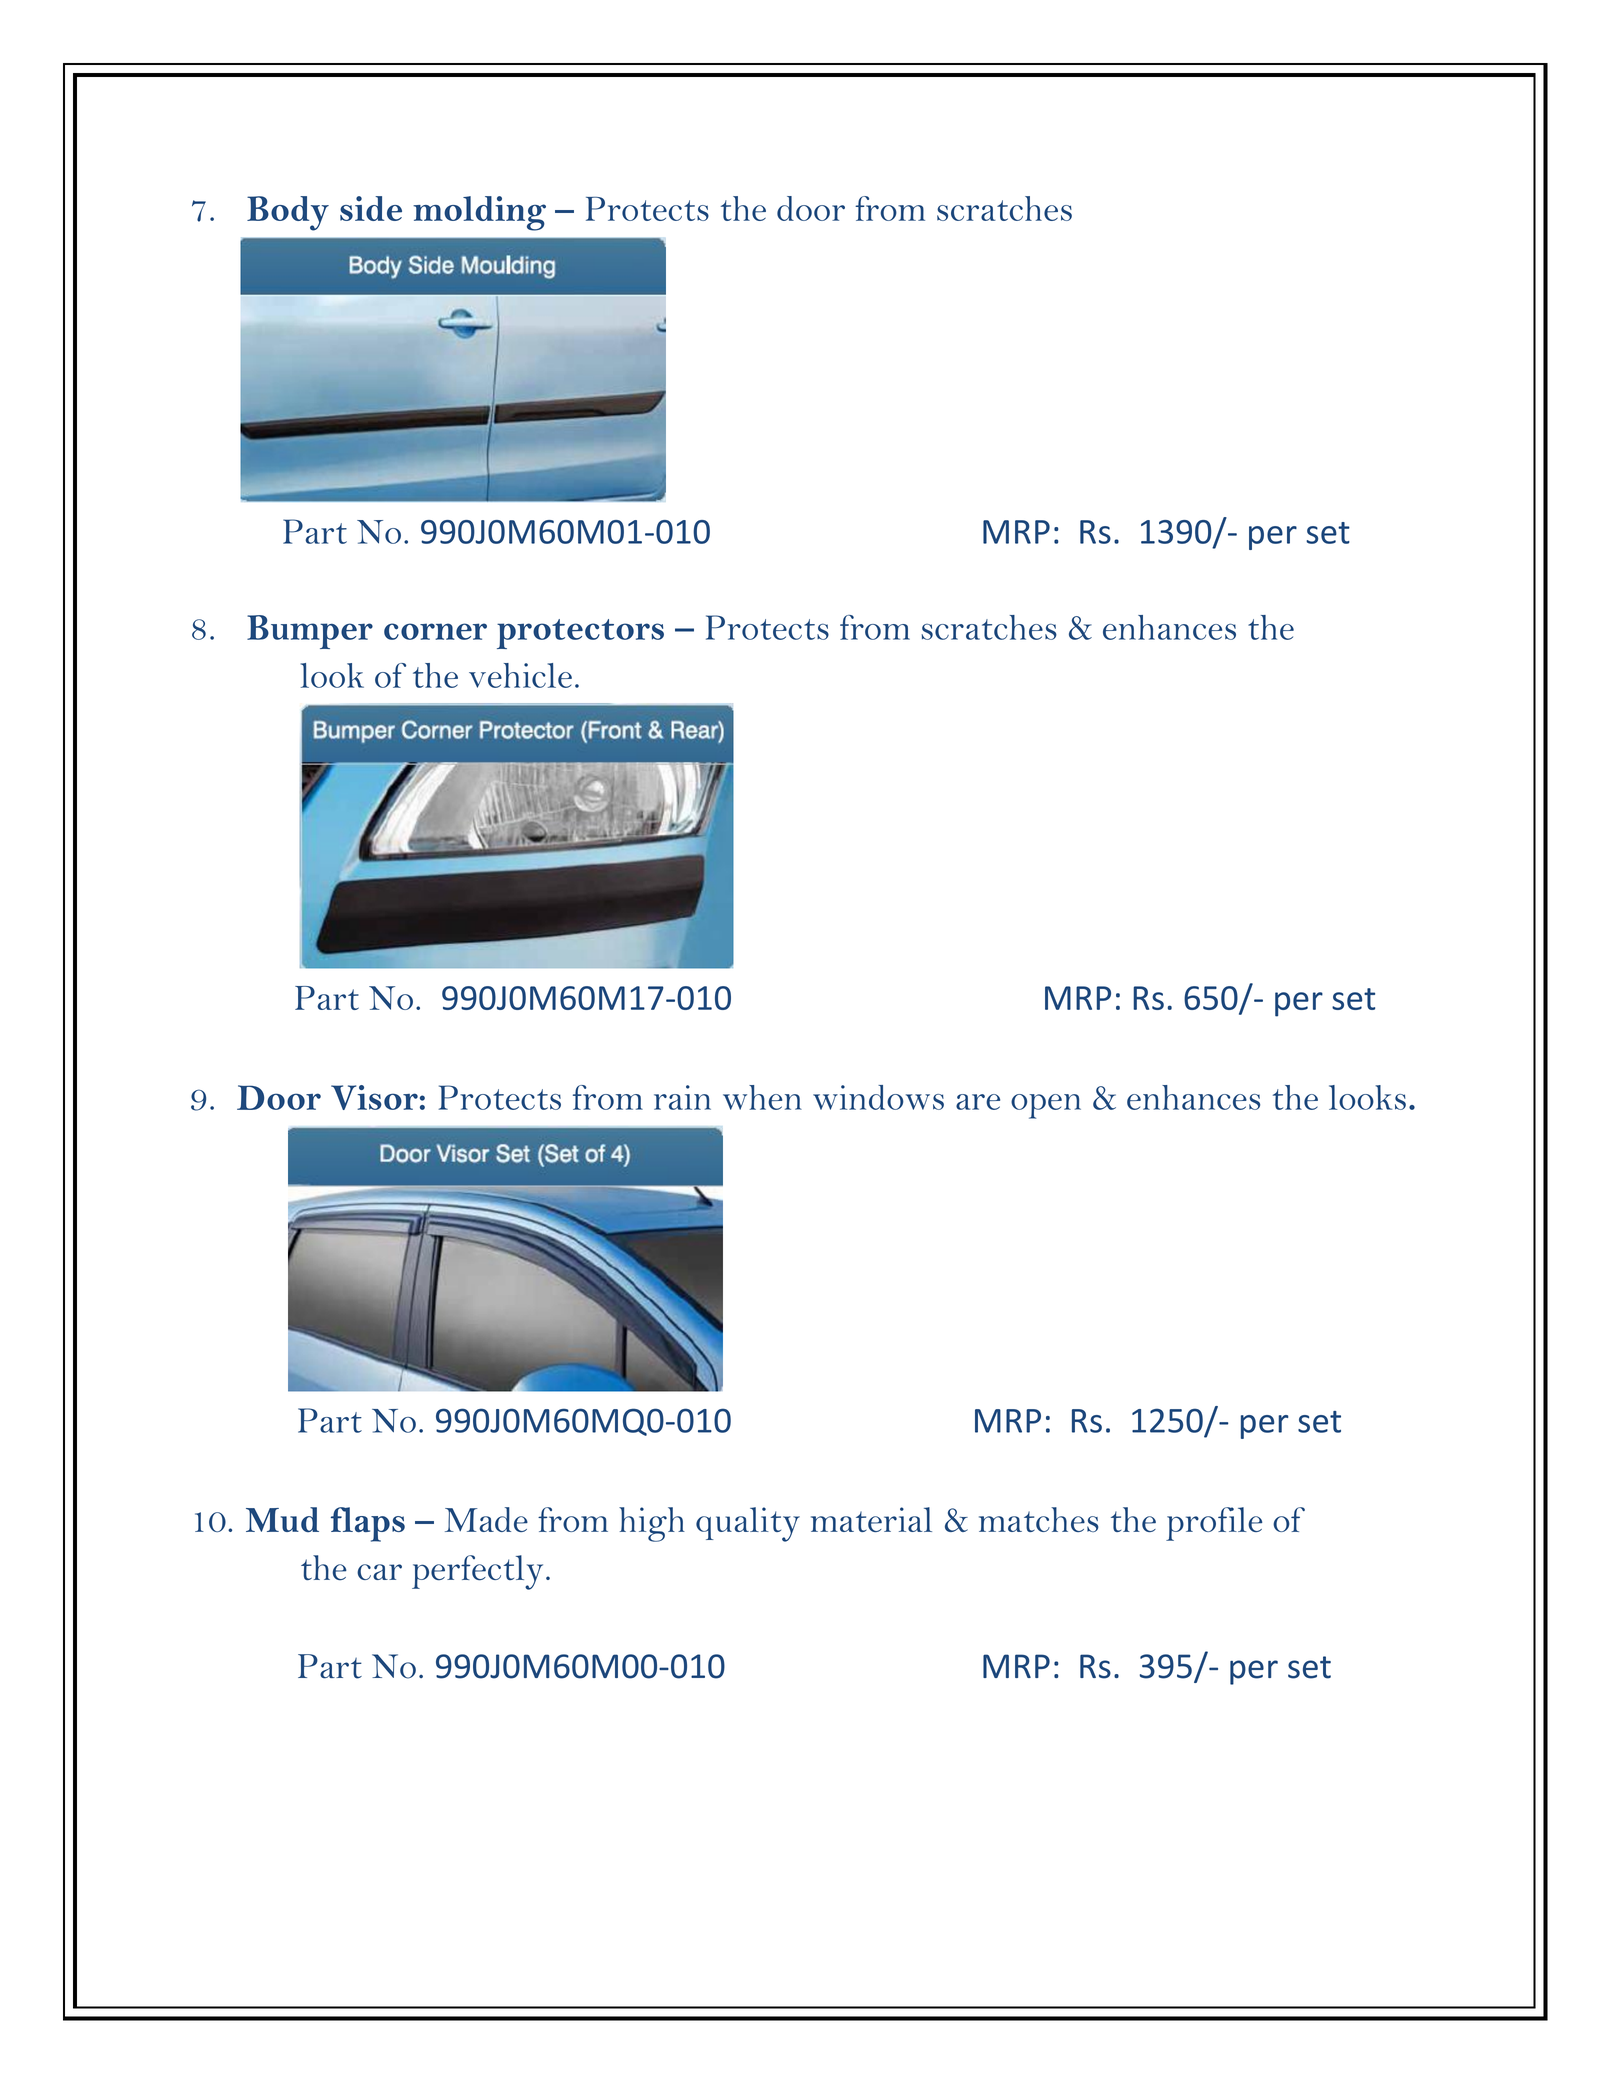 This image has width=1610, height=2083. What do you see at coordinates (520, 675) in the image?
I see `vehicle` at bounding box center [520, 675].
